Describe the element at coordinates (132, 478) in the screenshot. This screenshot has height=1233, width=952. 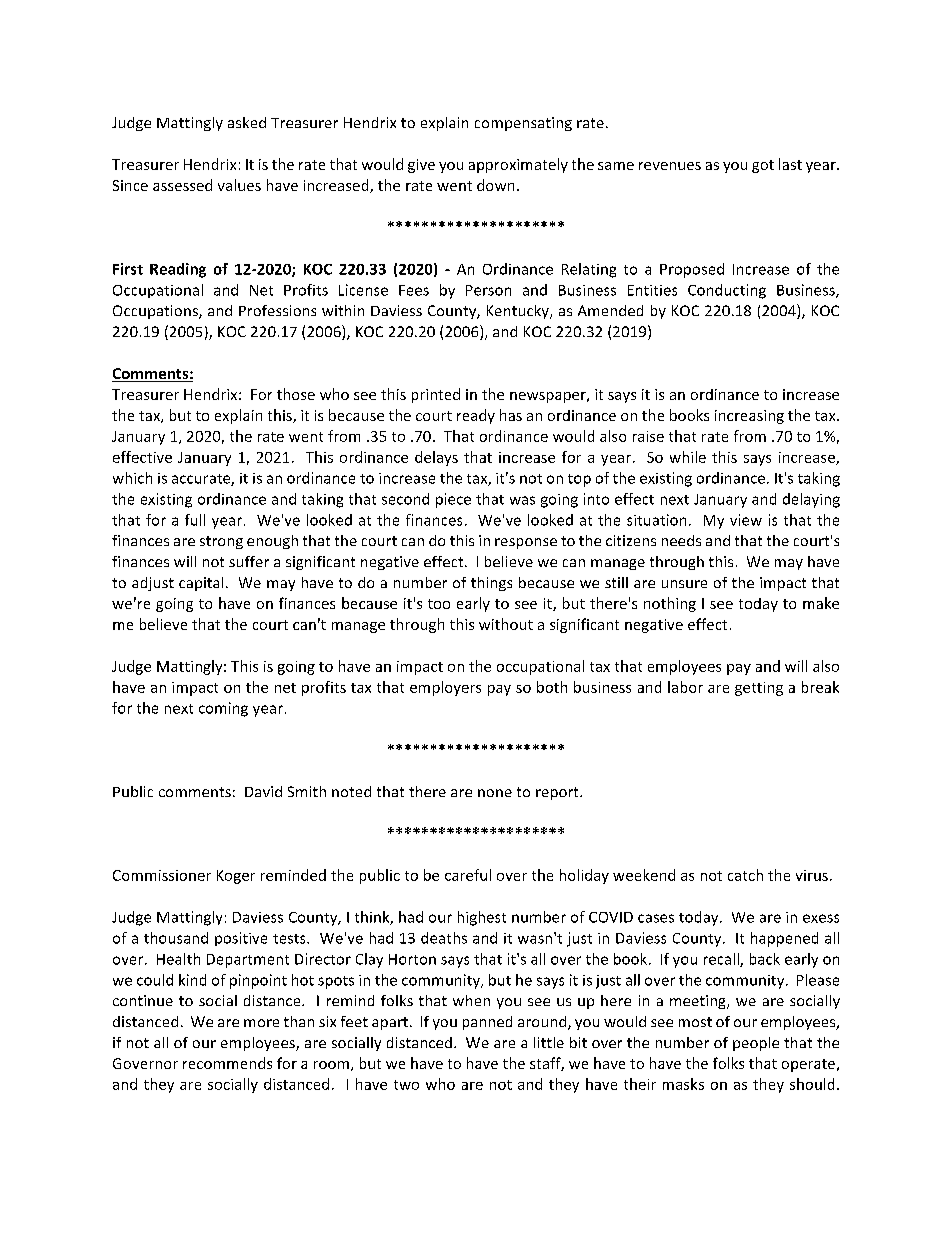
I see `which` at that location.
